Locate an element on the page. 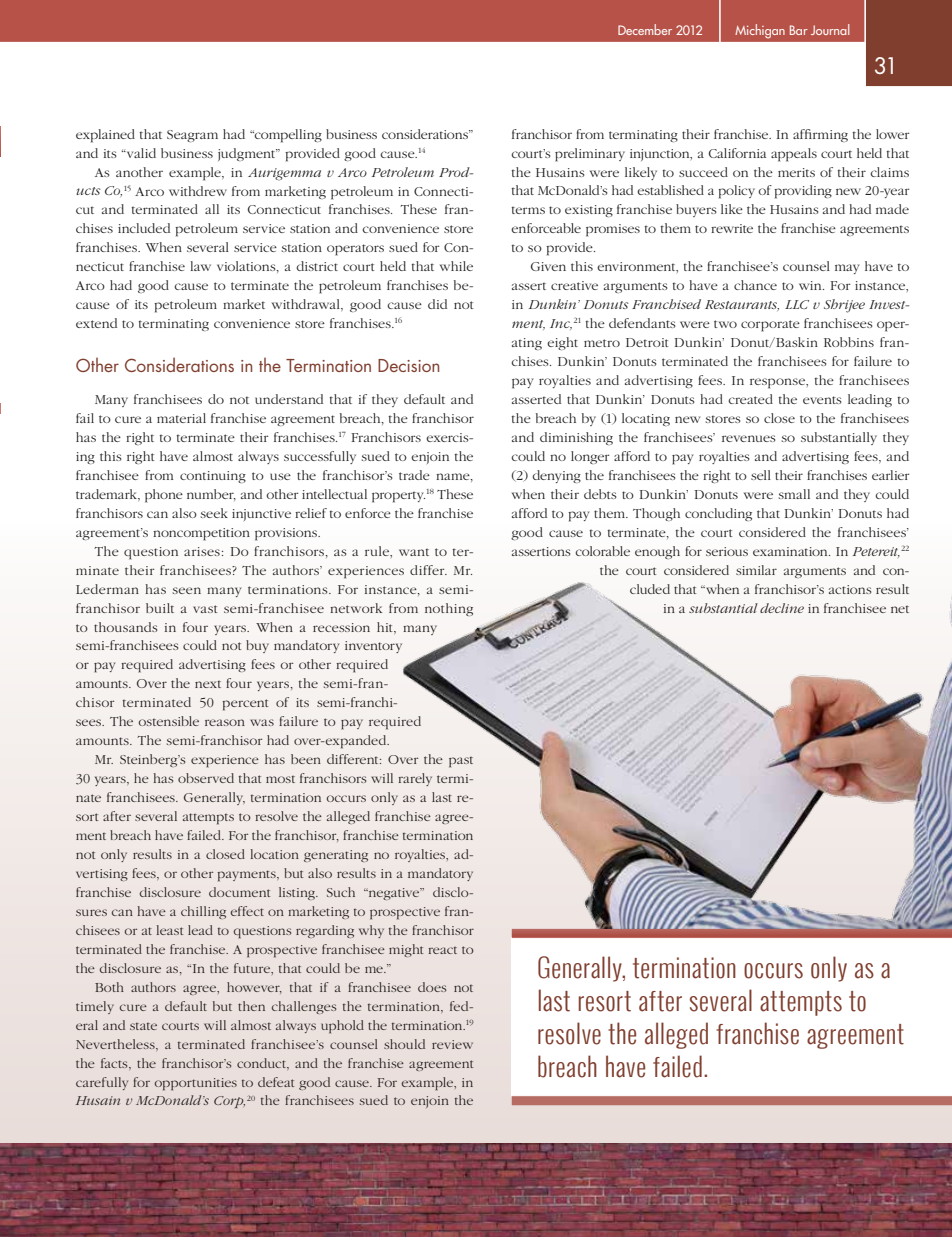 This image has width=952, height=1237. decline is located at coordinates (782, 608).
